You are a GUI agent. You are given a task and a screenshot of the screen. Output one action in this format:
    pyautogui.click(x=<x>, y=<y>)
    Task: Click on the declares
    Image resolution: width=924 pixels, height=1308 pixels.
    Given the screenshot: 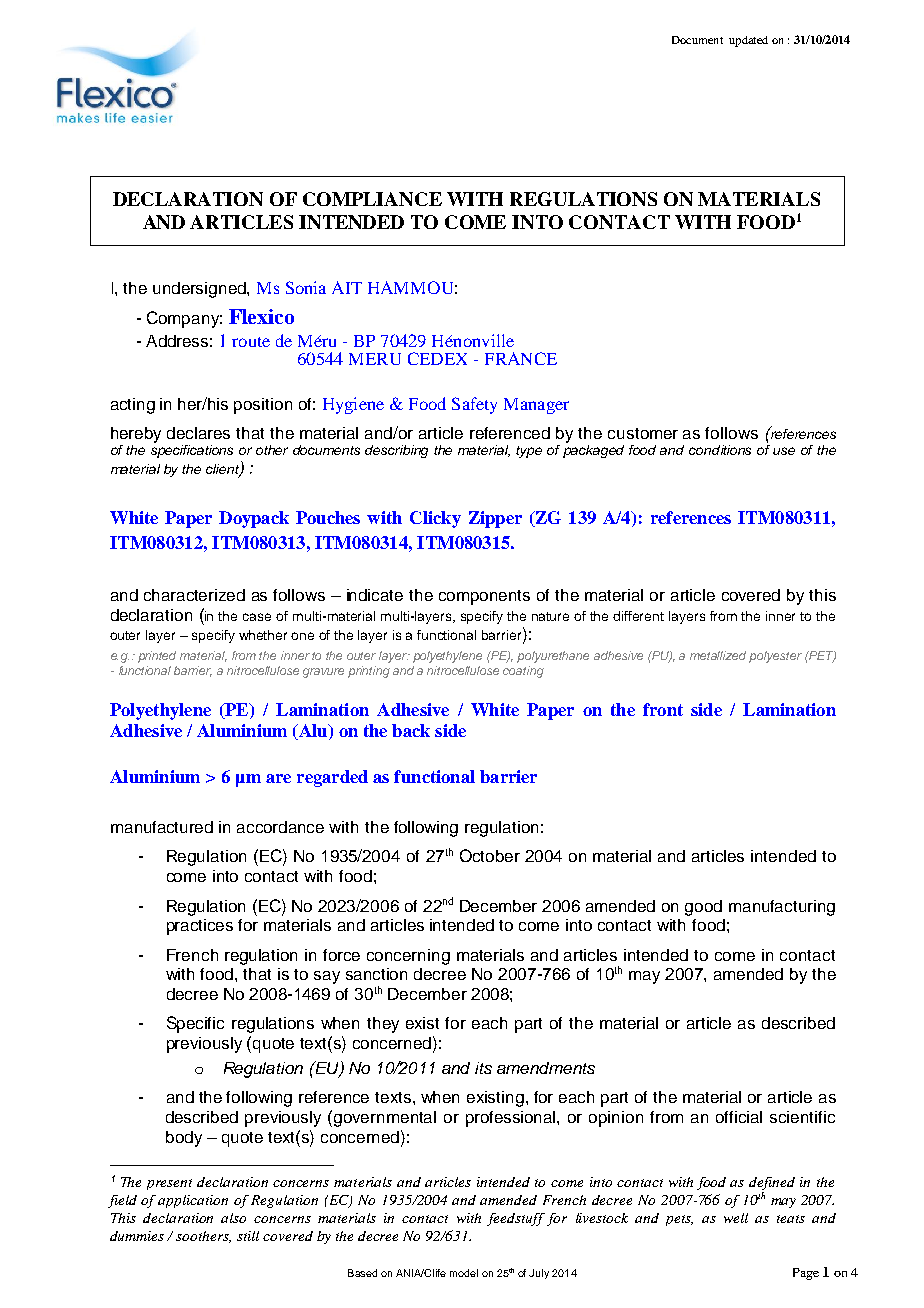 What is the action you would take?
    pyautogui.click(x=198, y=433)
